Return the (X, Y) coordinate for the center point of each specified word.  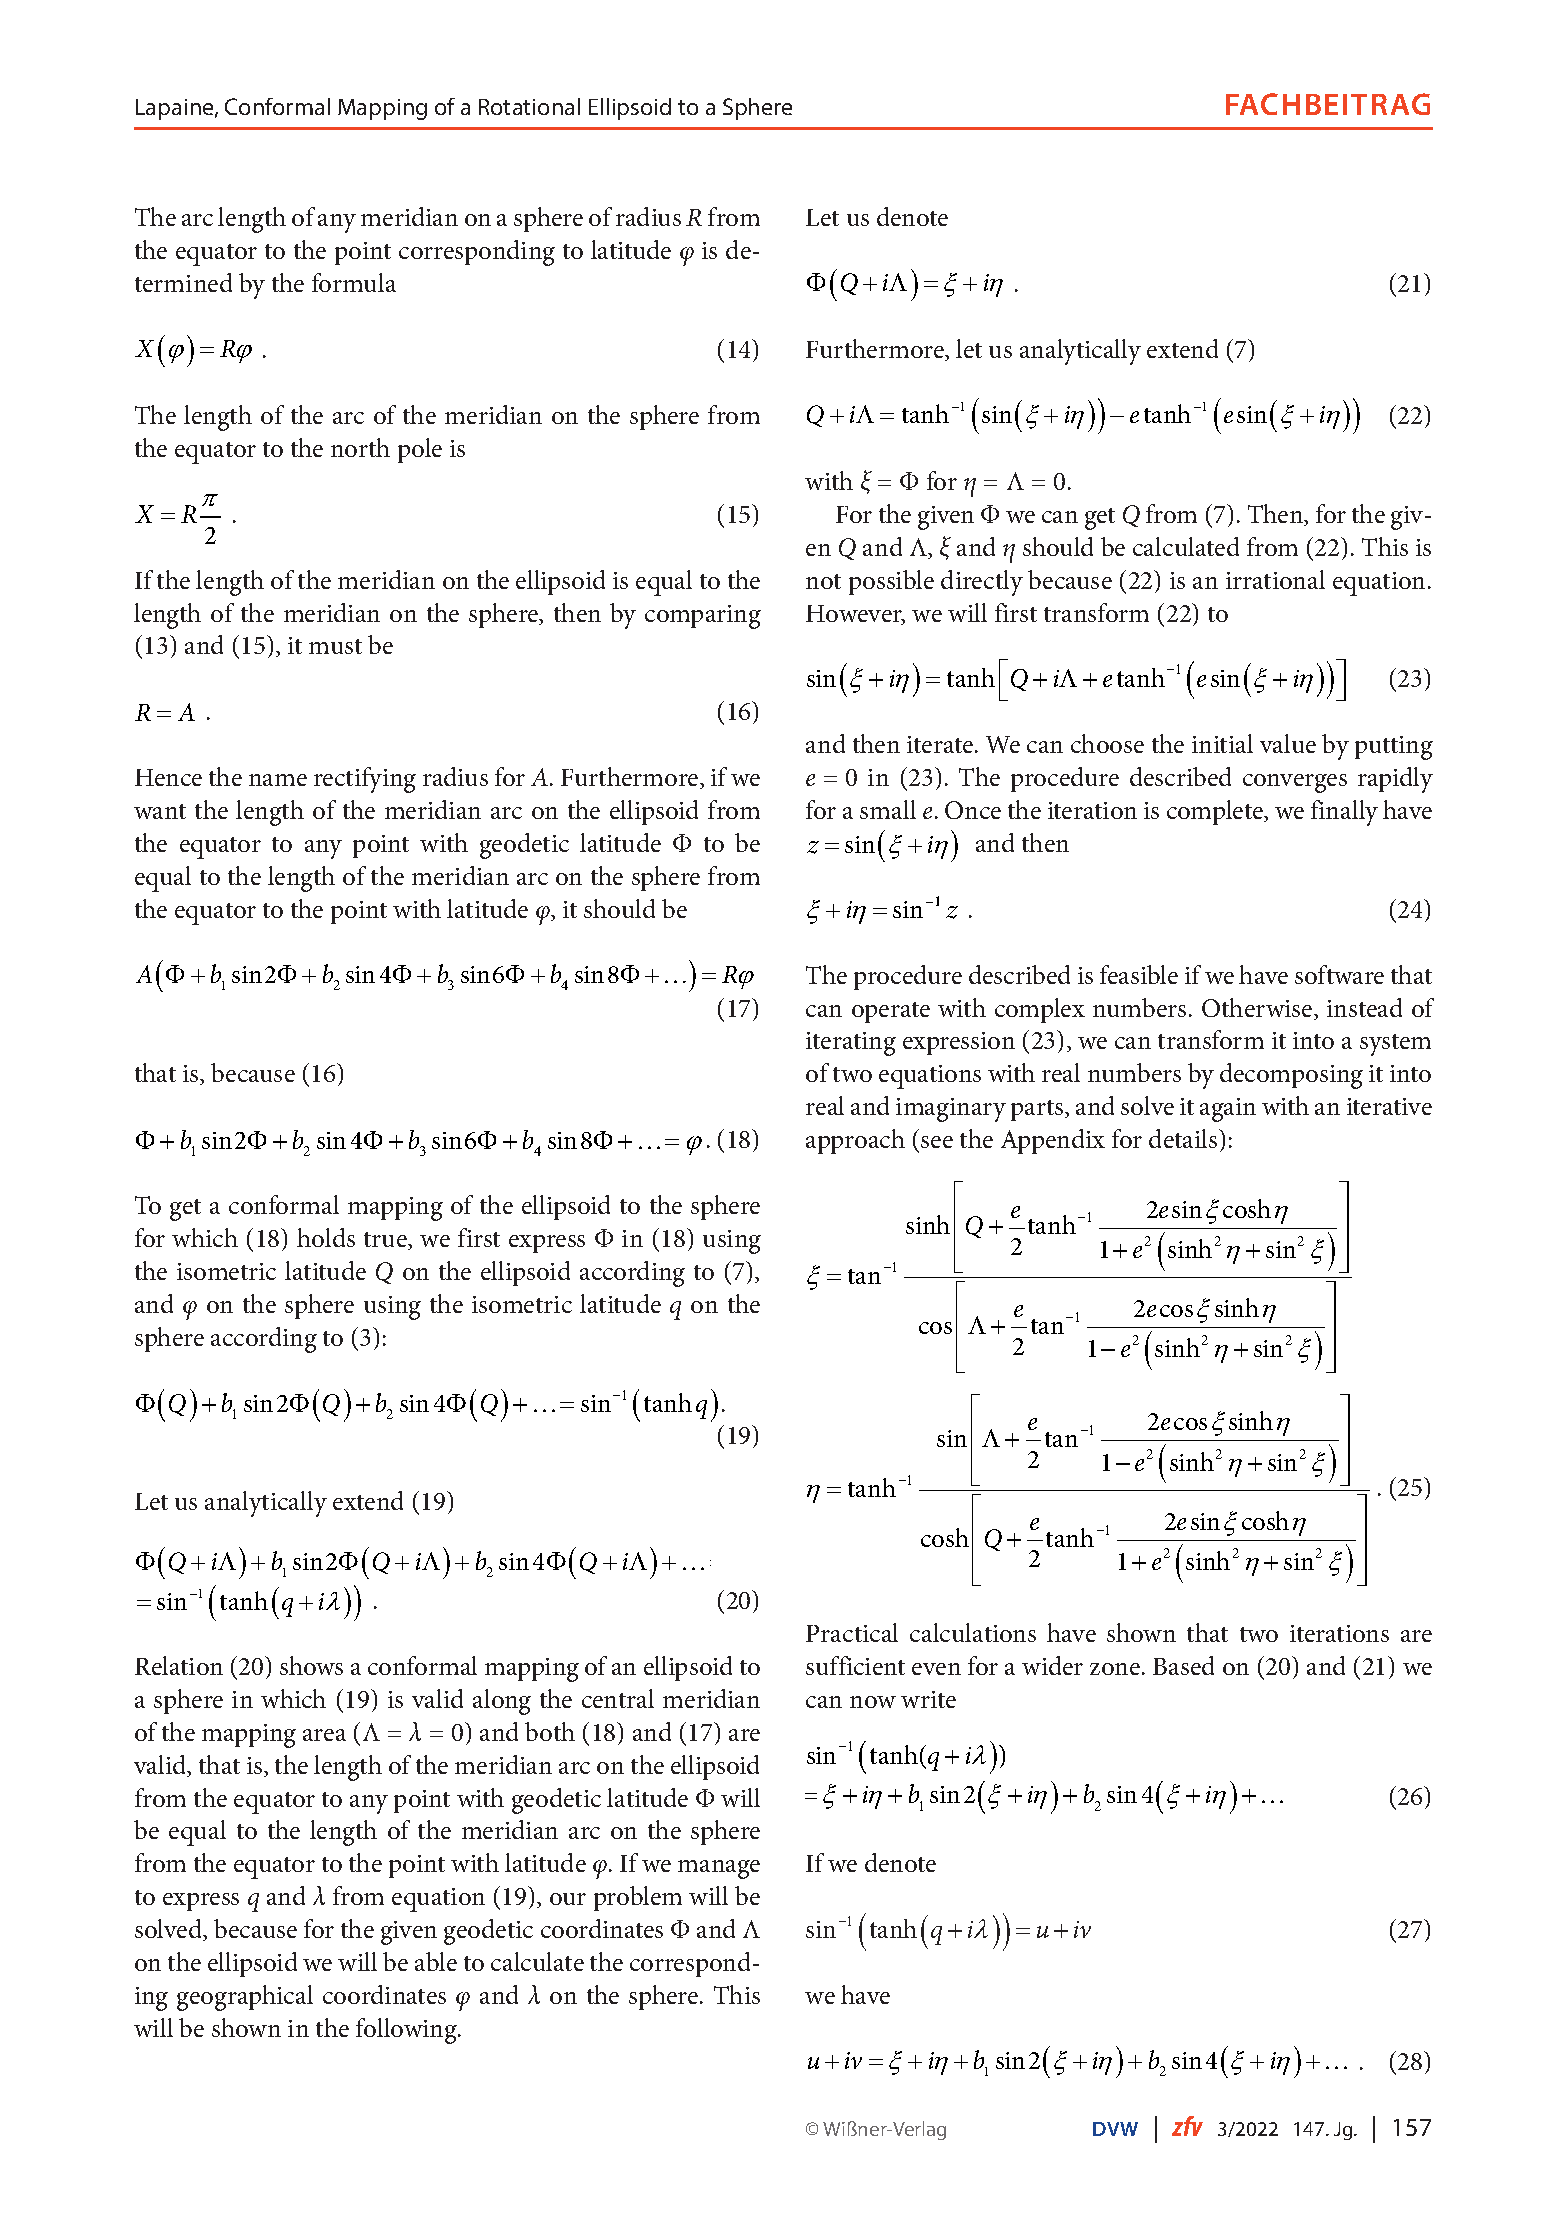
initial (1222, 743)
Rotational (529, 106)
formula (354, 282)
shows (311, 1665)
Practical (852, 1632)
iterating (851, 1044)
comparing (703, 617)
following (407, 2031)
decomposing (1291, 1076)
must (335, 646)
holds (326, 1237)
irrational (1275, 579)
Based (1183, 1665)
